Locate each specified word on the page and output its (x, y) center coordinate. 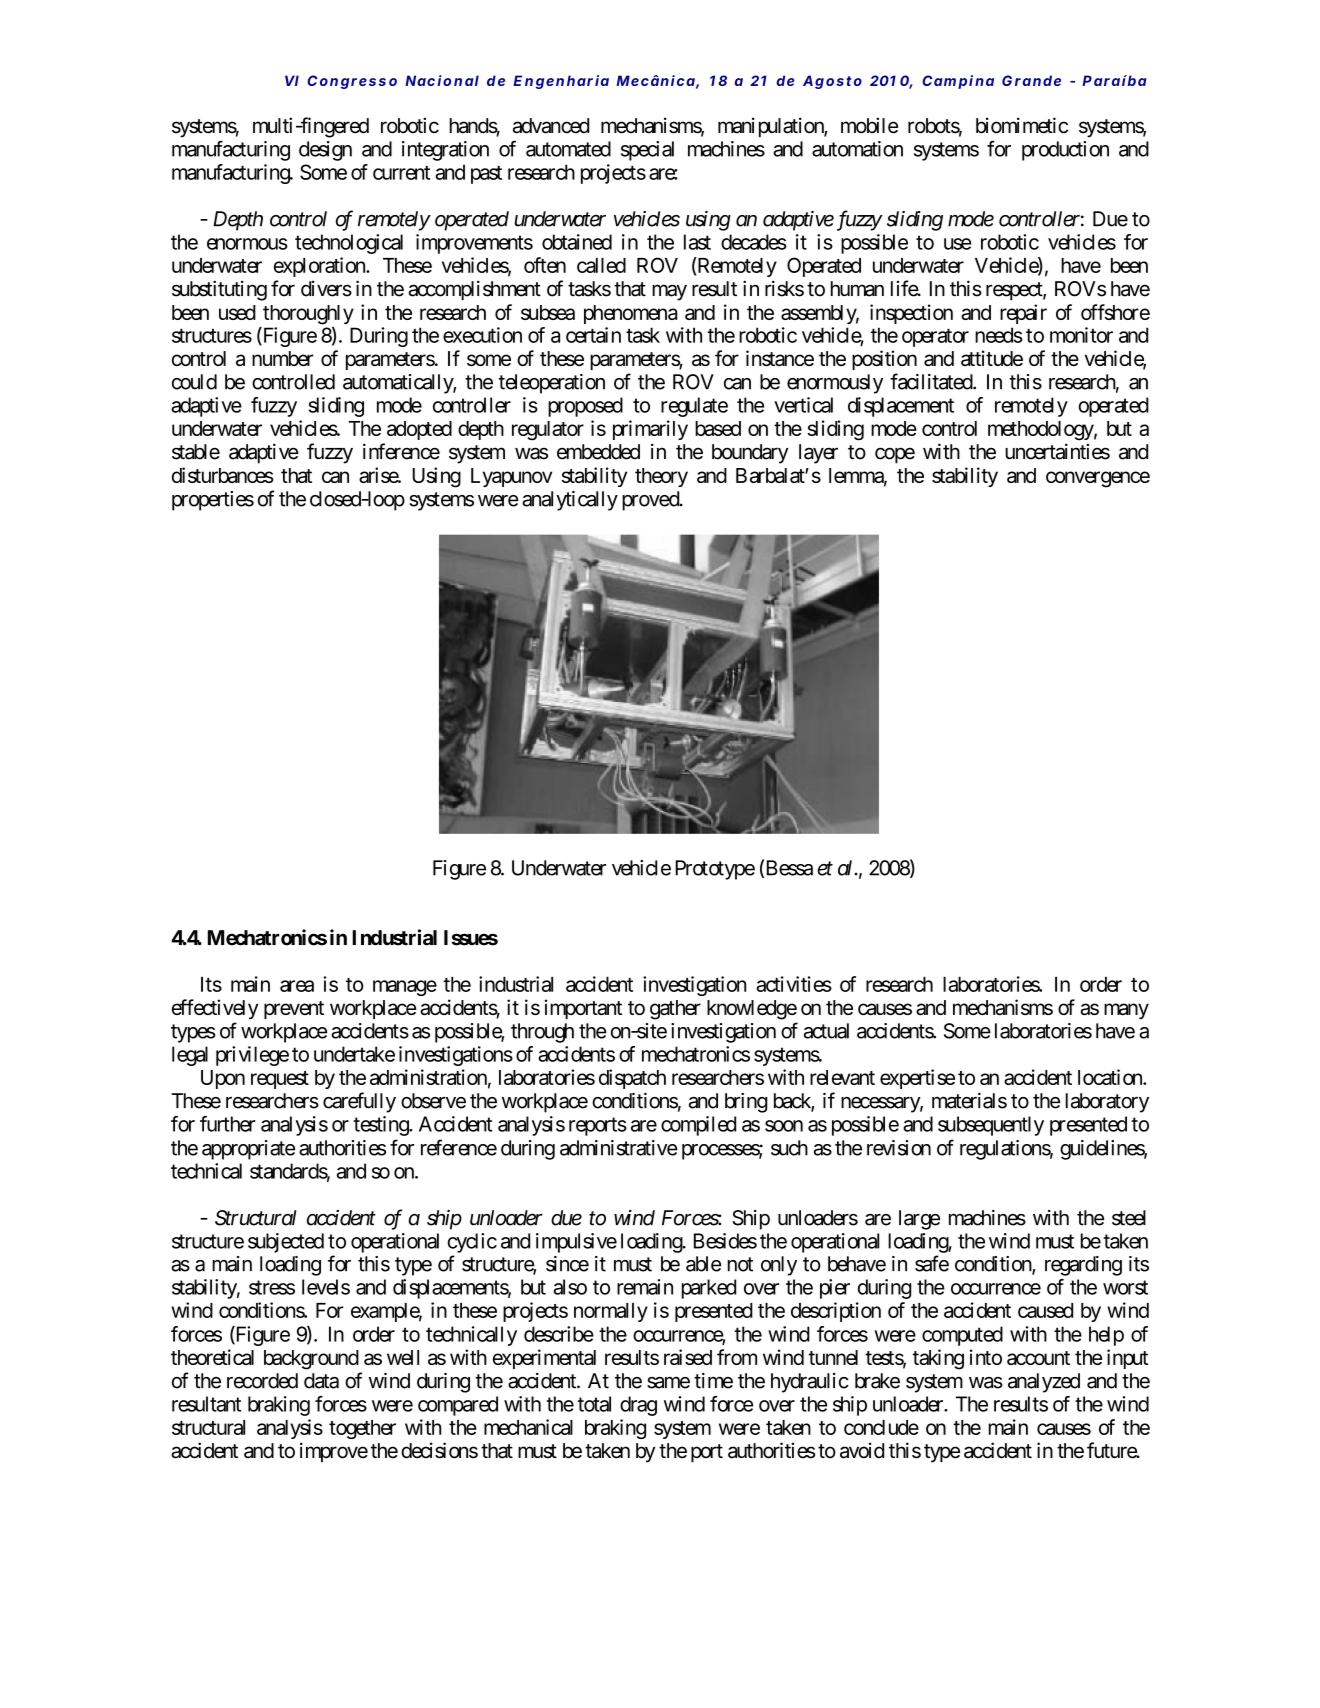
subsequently (991, 1126)
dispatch (632, 1079)
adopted (419, 430)
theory (661, 477)
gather (675, 1010)
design (325, 151)
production (1065, 151)
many (1126, 1011)
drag (638, 1406)
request (280, 1080)
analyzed (1044, 1383)
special (647, 151)
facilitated (932, 381)
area (297, 986)
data (321, 1381)
